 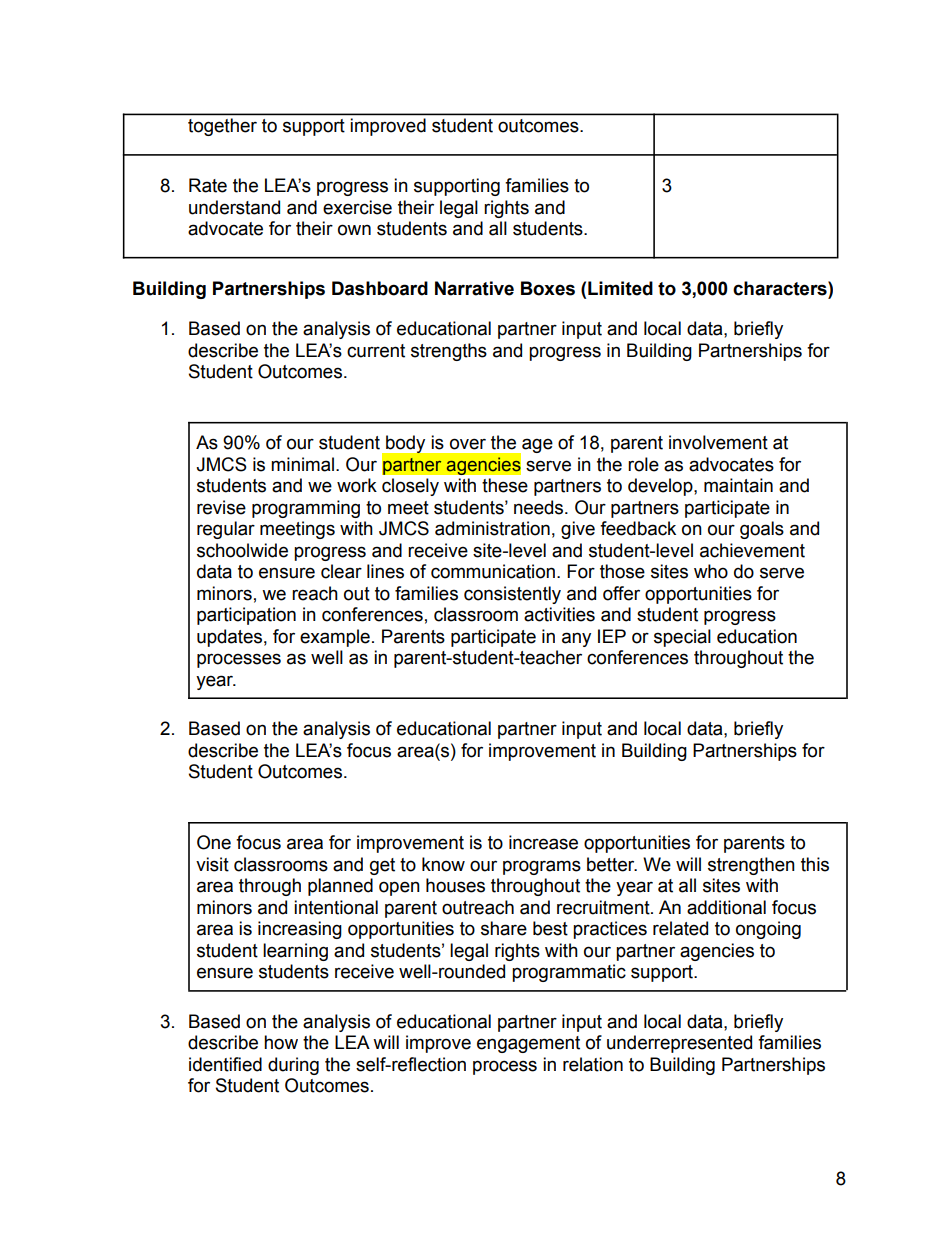 What do you see at coordinates (620, 288) in the document?
I see `Limited` at bounding box center [620, 288].
